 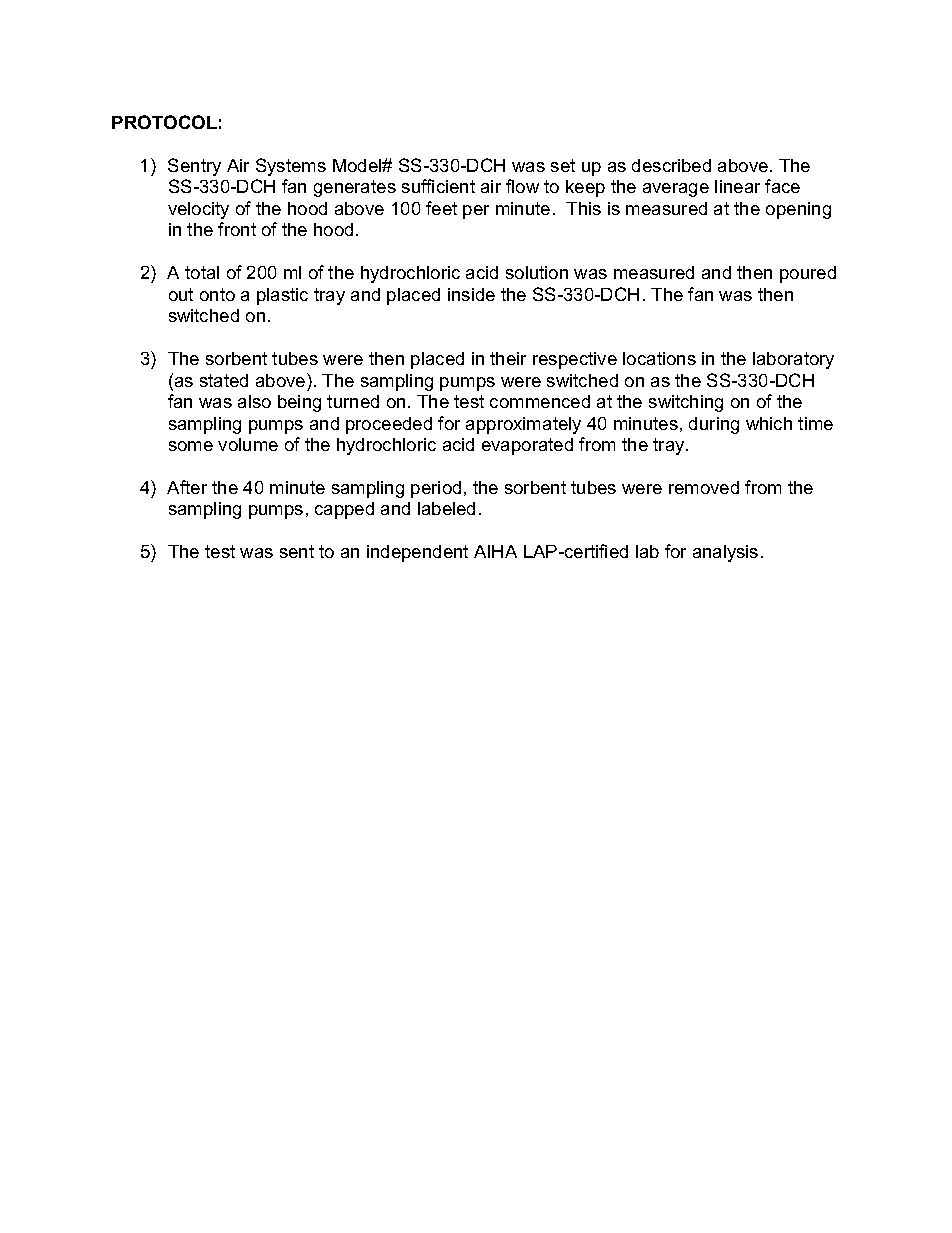 I want to click on linear, so click(x=737, y=186).
